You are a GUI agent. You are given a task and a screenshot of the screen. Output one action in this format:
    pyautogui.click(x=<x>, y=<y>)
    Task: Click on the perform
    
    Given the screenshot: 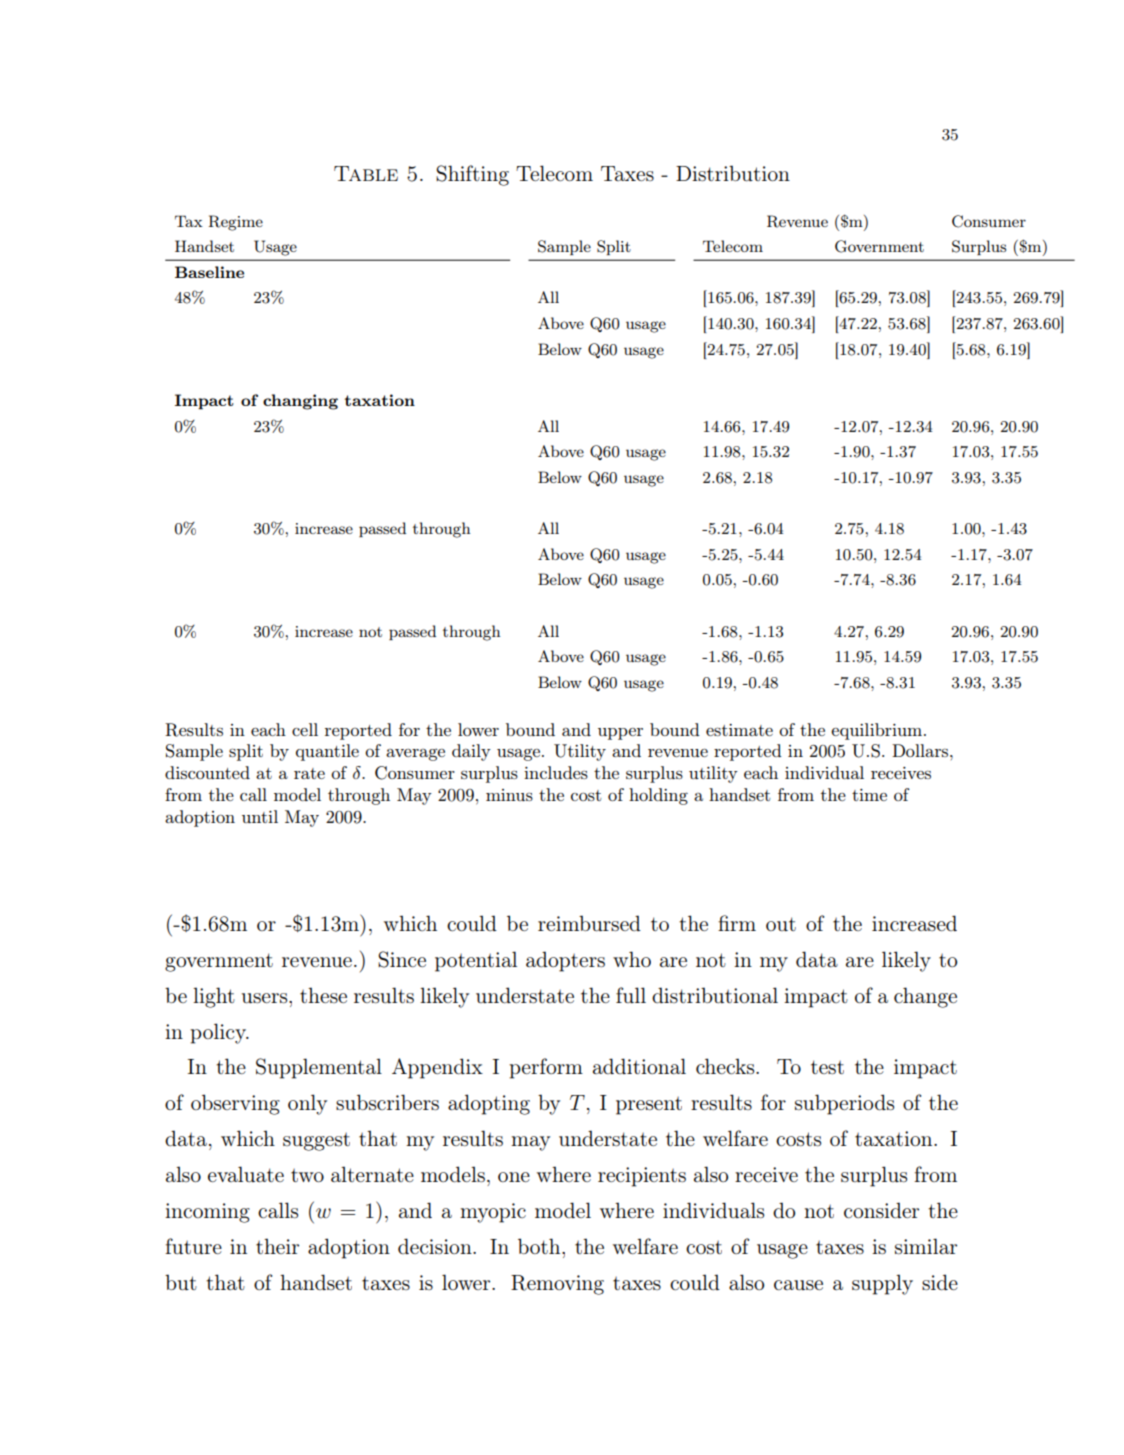 What is the action you would take?
    pyautogui.click(x=546, y=1068)
